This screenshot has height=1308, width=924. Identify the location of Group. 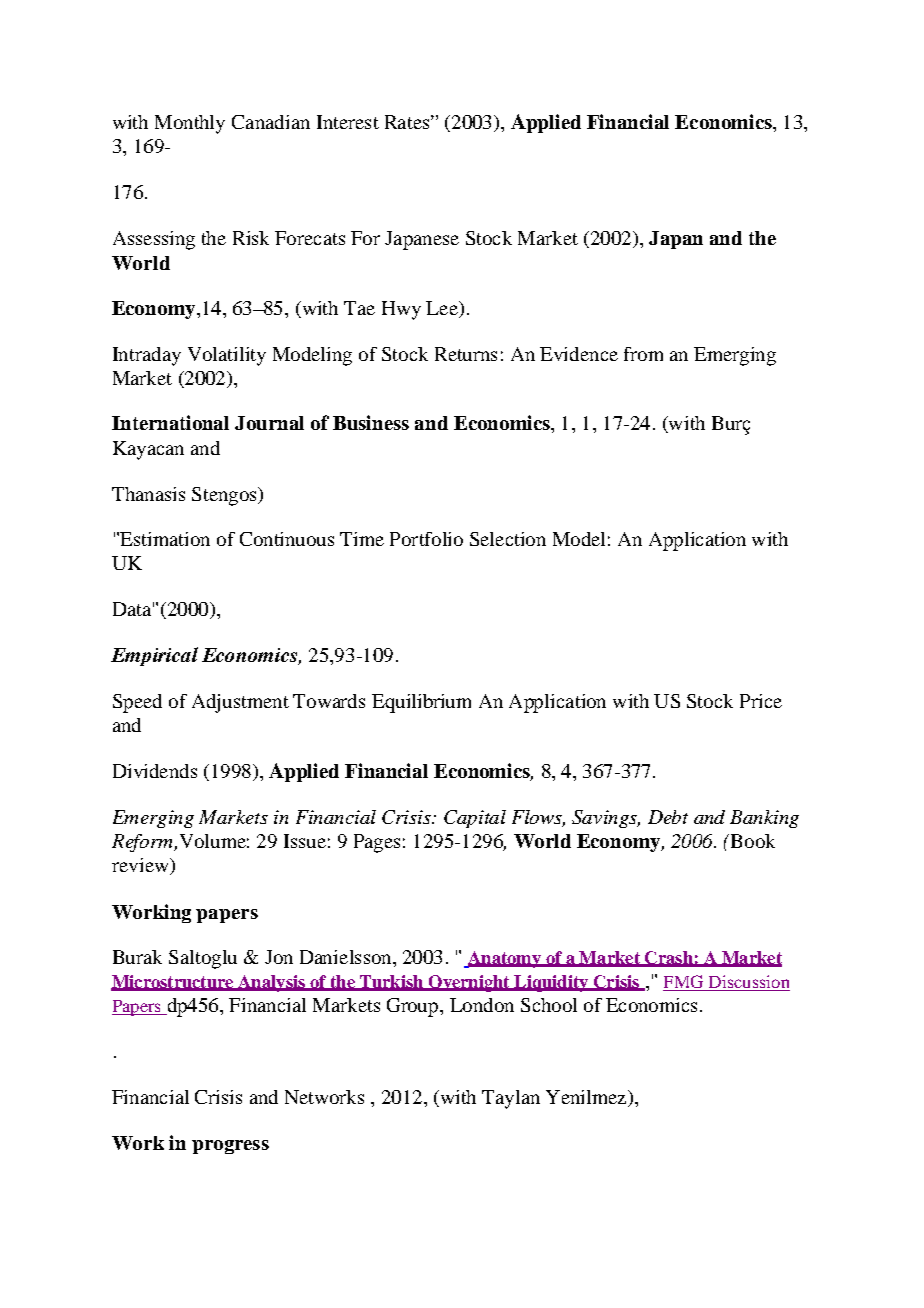
(414, 1007).
